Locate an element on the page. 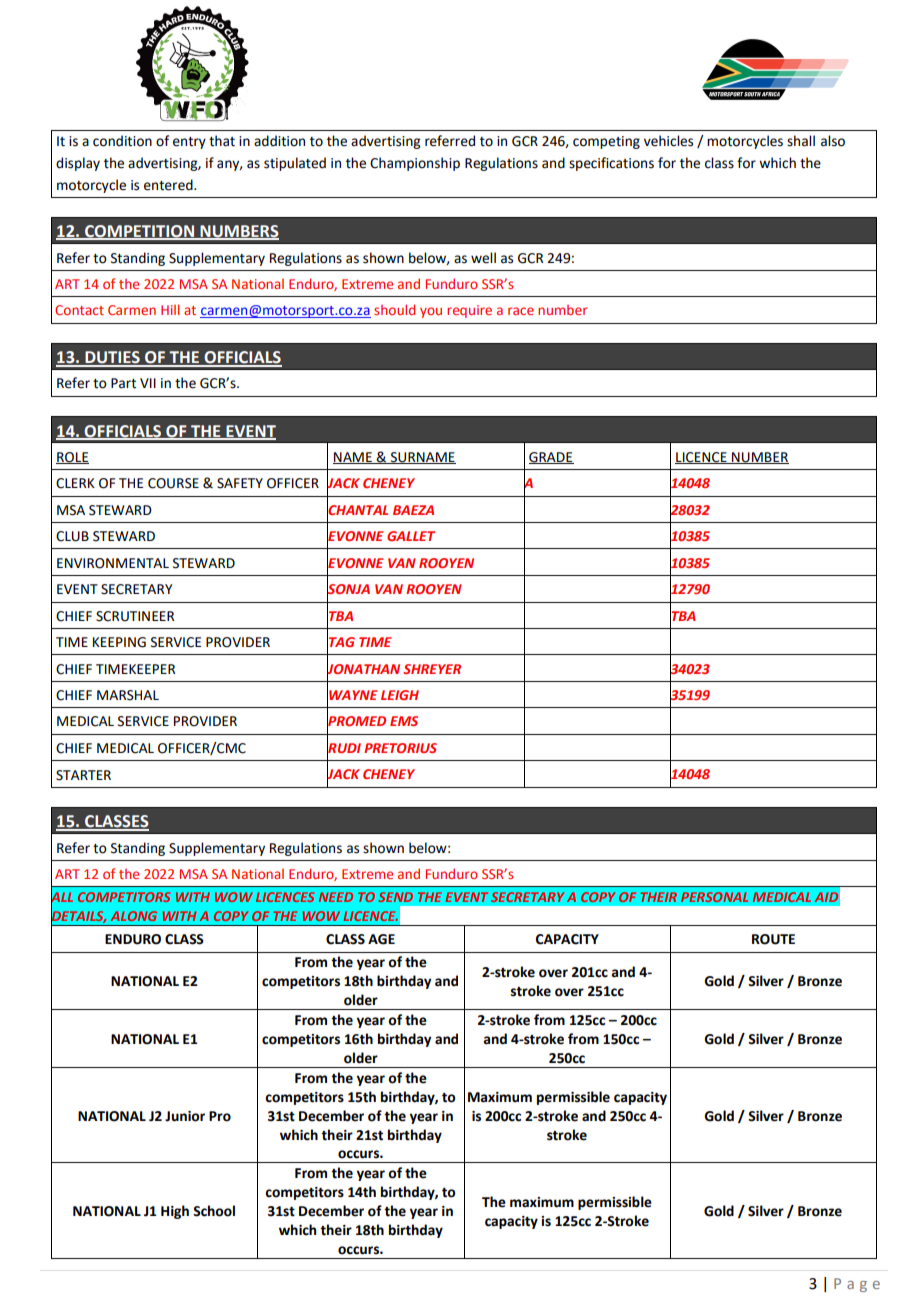 The image size is (924, 1308). entered is located at coordinates (169, 185).
